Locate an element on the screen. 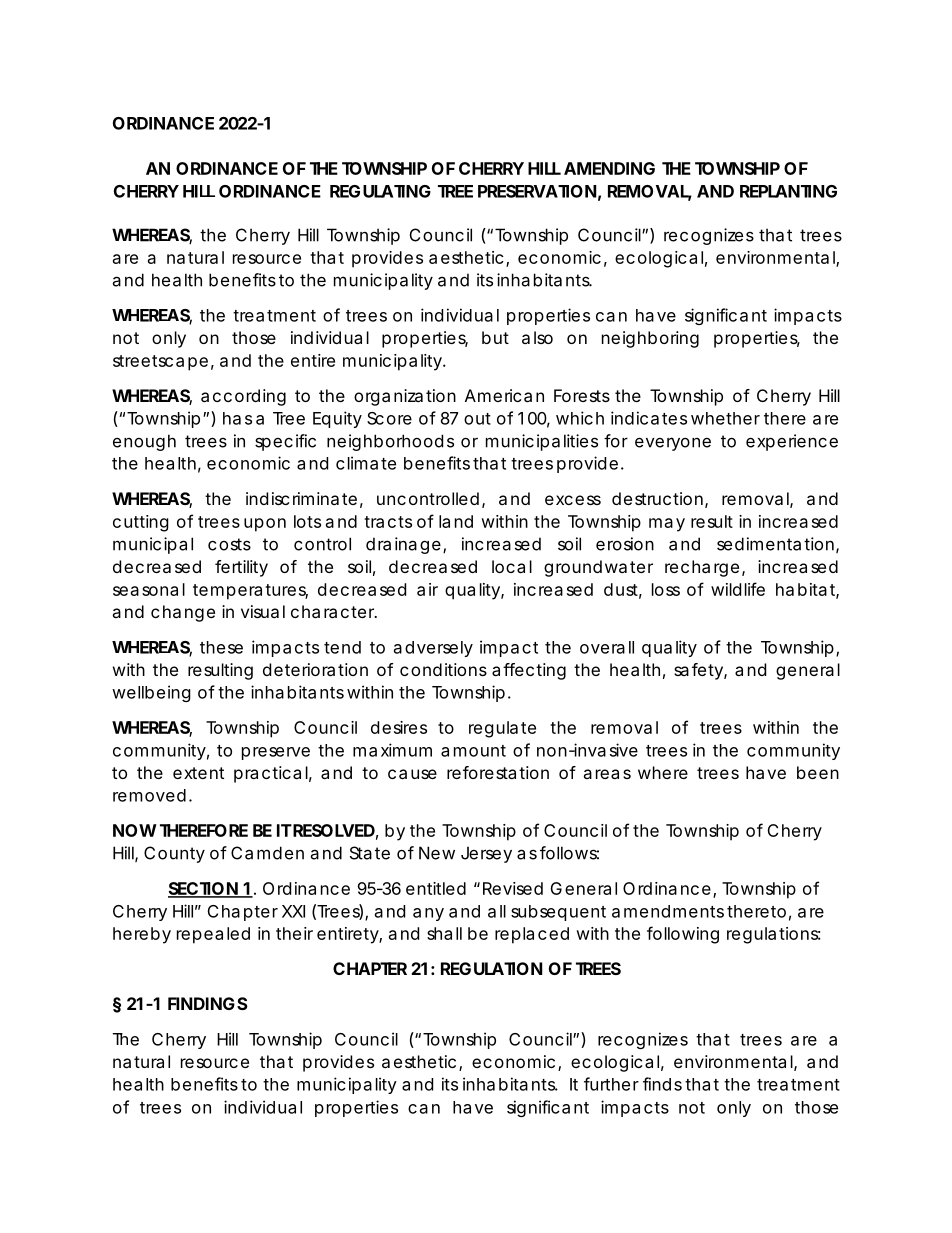 The width and height of the screenshot is (952, 1233). land is located at coordinates (456, 521).
